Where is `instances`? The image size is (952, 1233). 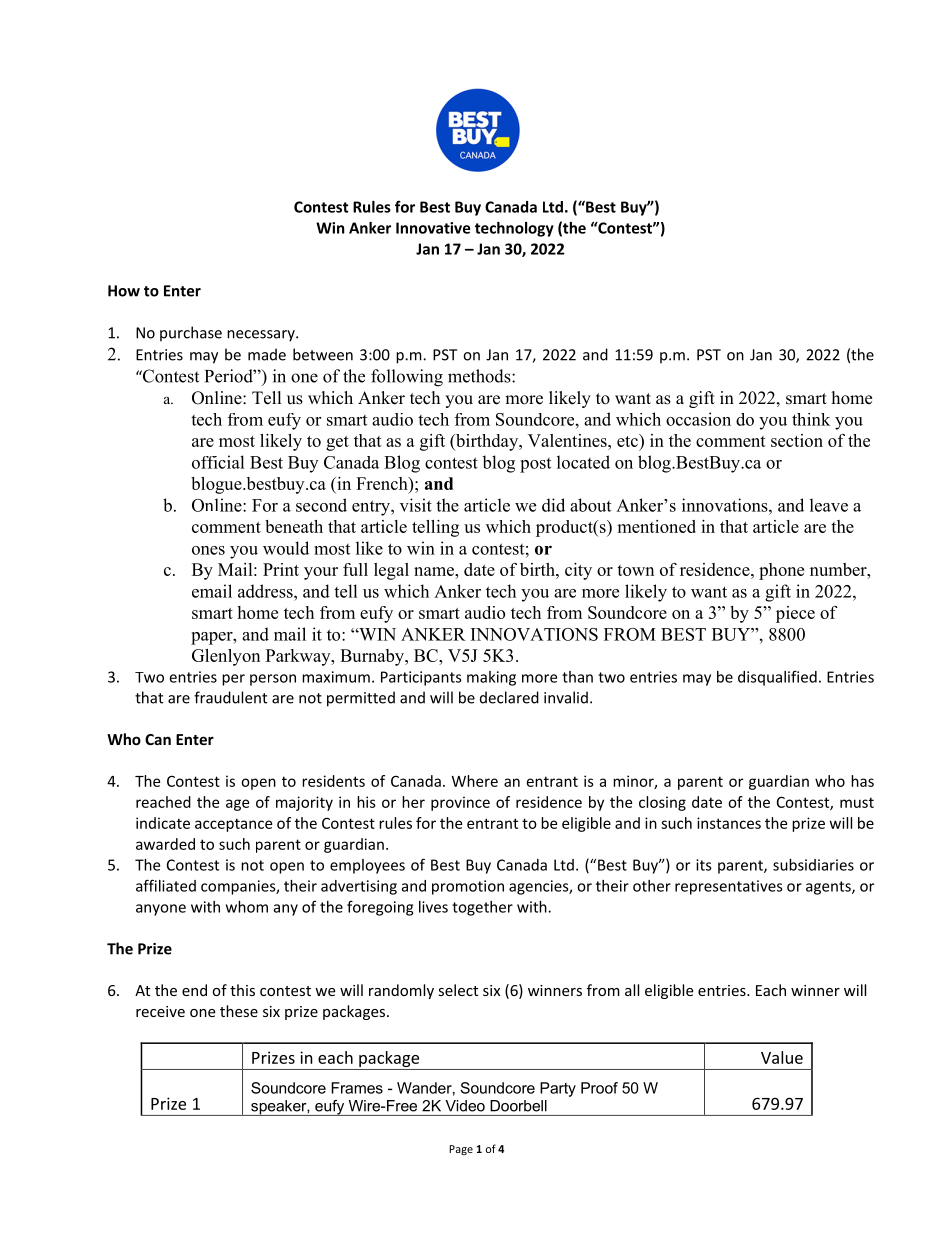 instances is located at coordinates (729, 823).
